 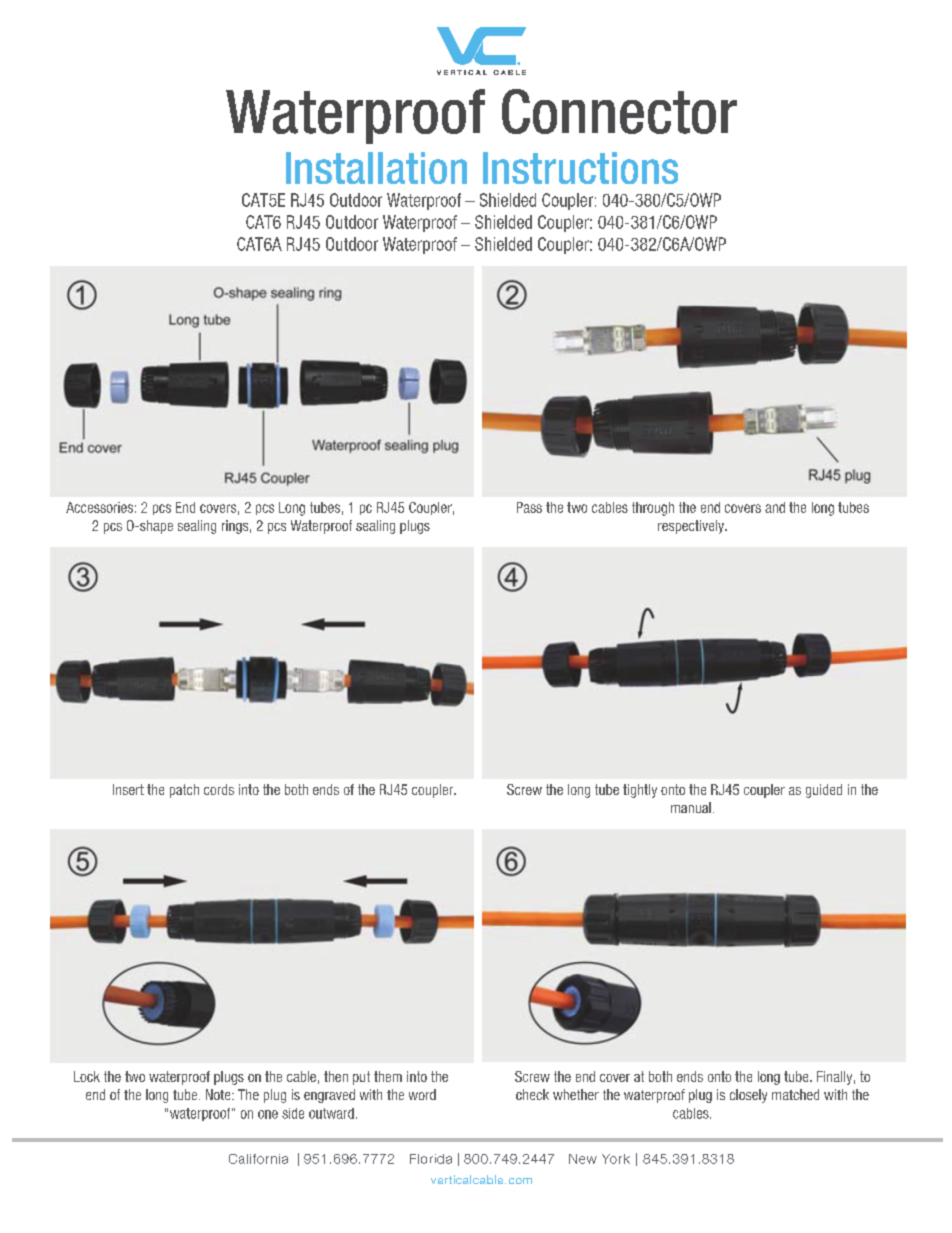 What do you see at coordinates (580, 168) in the image?
I see `Instructions` at bounding box center [580, 168].
